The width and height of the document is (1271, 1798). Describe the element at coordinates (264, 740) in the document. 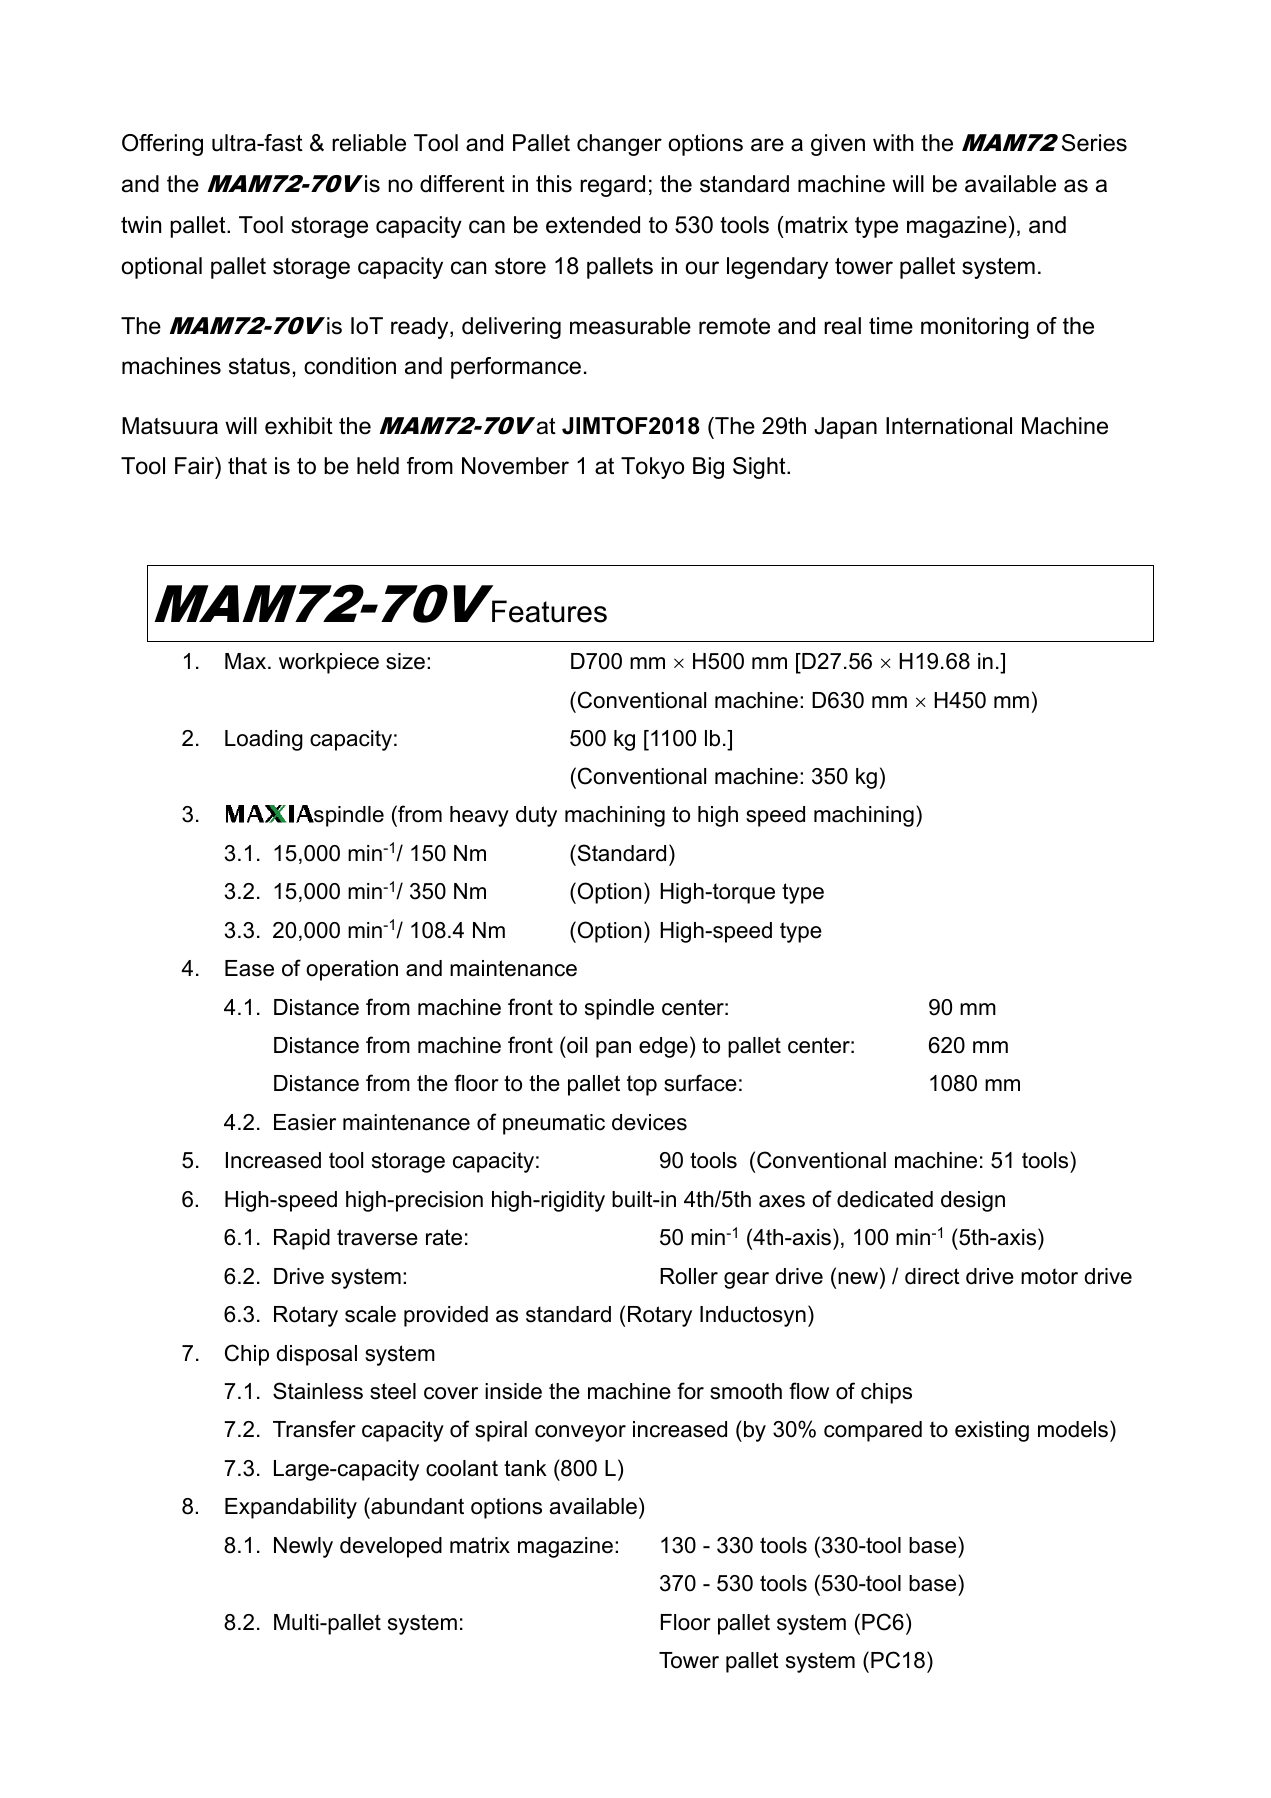

I see `Loading` at that location.
